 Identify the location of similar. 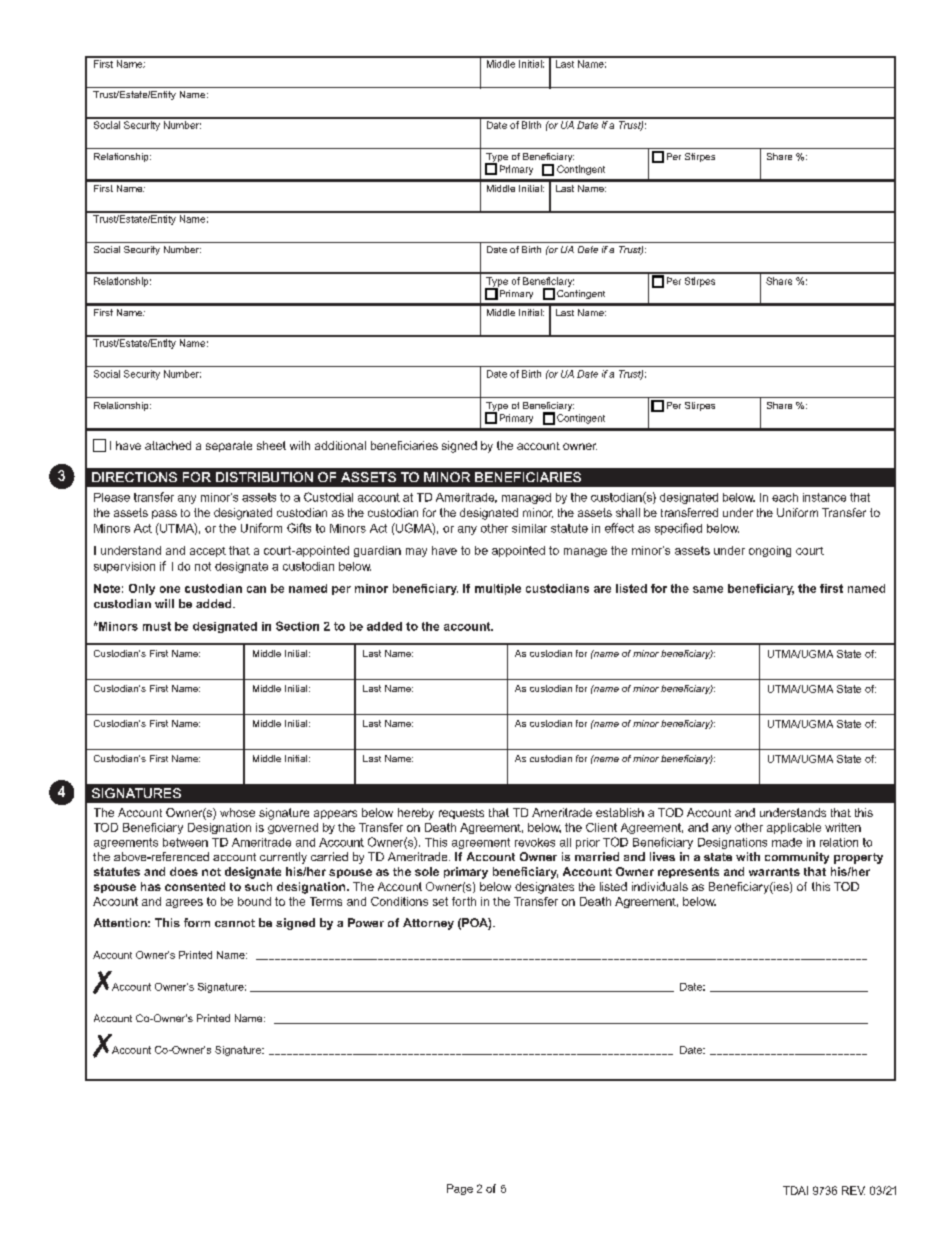
(529, 528).
